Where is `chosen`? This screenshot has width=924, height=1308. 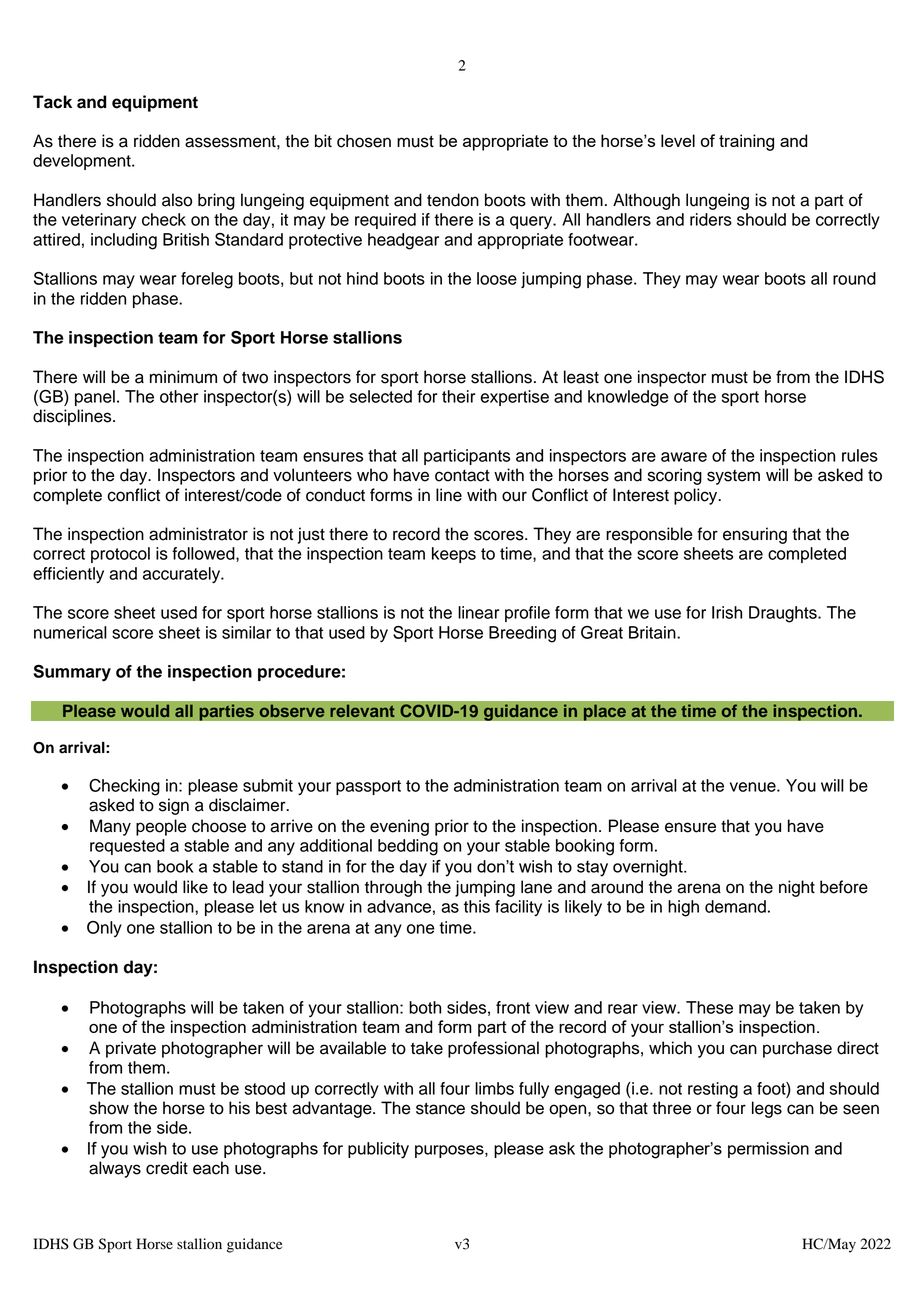
chosen is located at coordinates (364, 141).
